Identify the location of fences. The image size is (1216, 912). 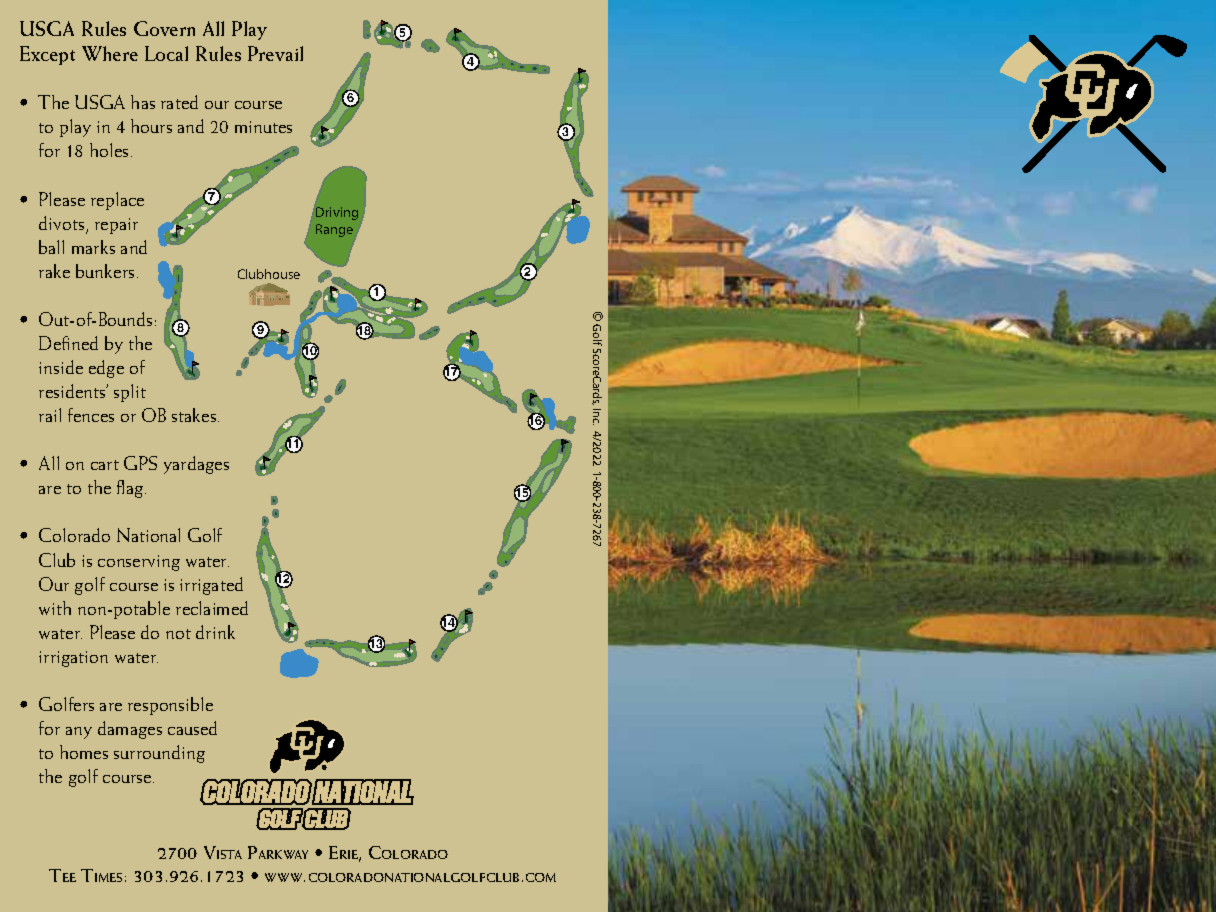
(91, 415).
